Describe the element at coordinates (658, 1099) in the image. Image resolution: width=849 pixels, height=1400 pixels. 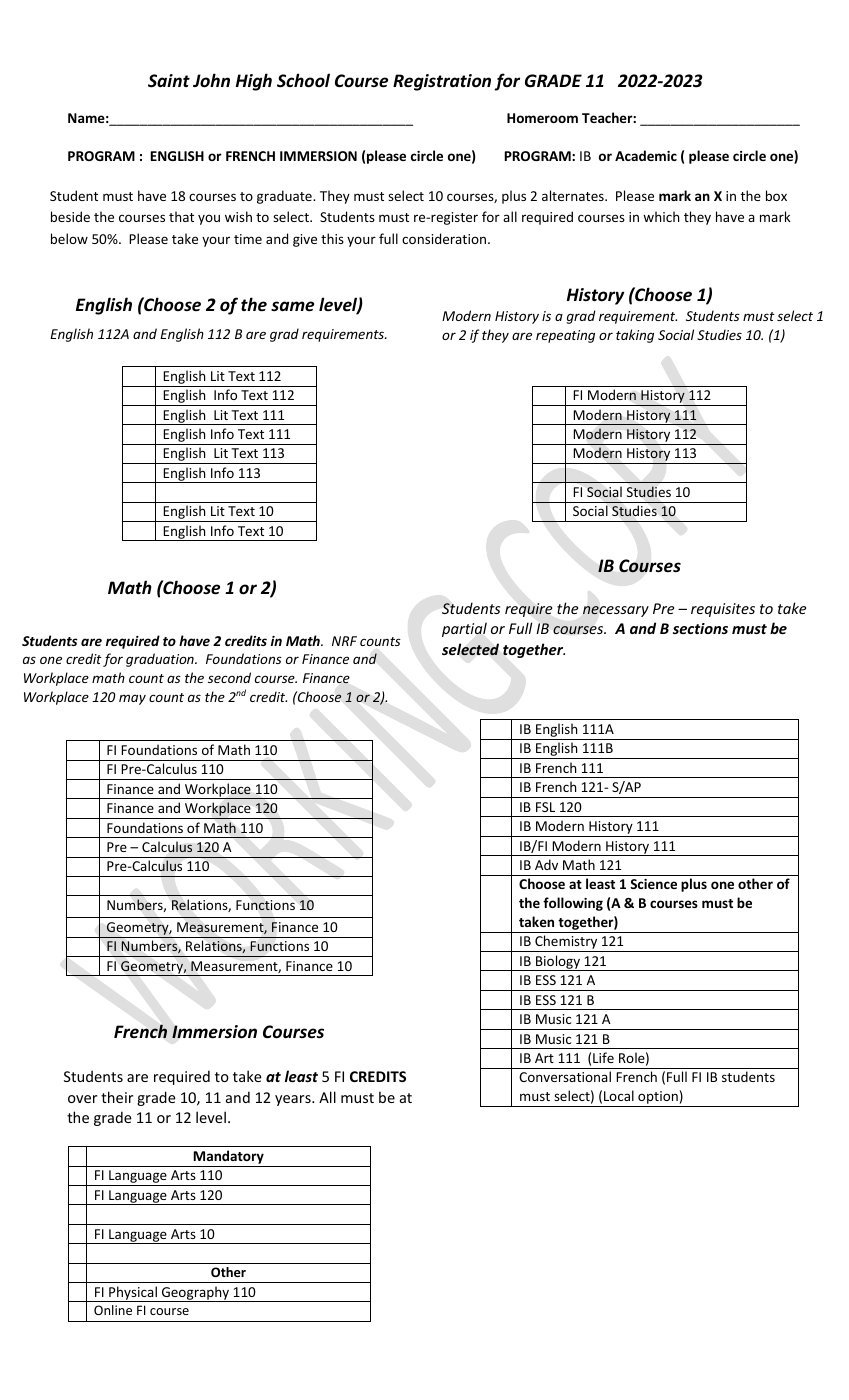
I see `option` at that location.
